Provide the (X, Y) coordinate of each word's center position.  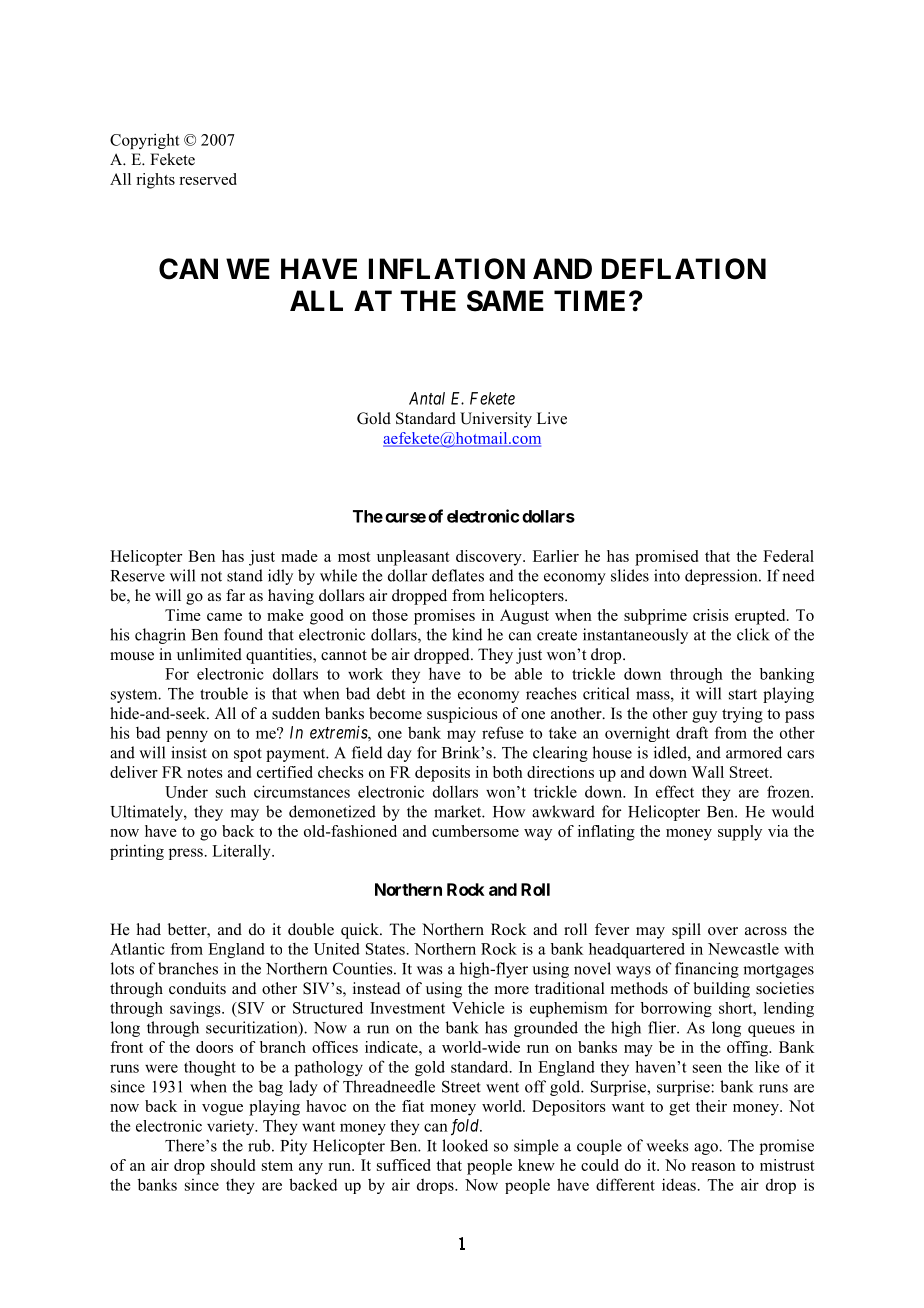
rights (156, 181)
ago (707, 1149)
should (233, 1165)
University (496, 420)
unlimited (209, 654)
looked (465, 1145)
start (743, 694)
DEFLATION (684, 269)
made (299, 556)
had (149, 929)
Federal (788, 556)
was (430, 970)
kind (467, 634)
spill (686, 931)
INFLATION (447, 269)
